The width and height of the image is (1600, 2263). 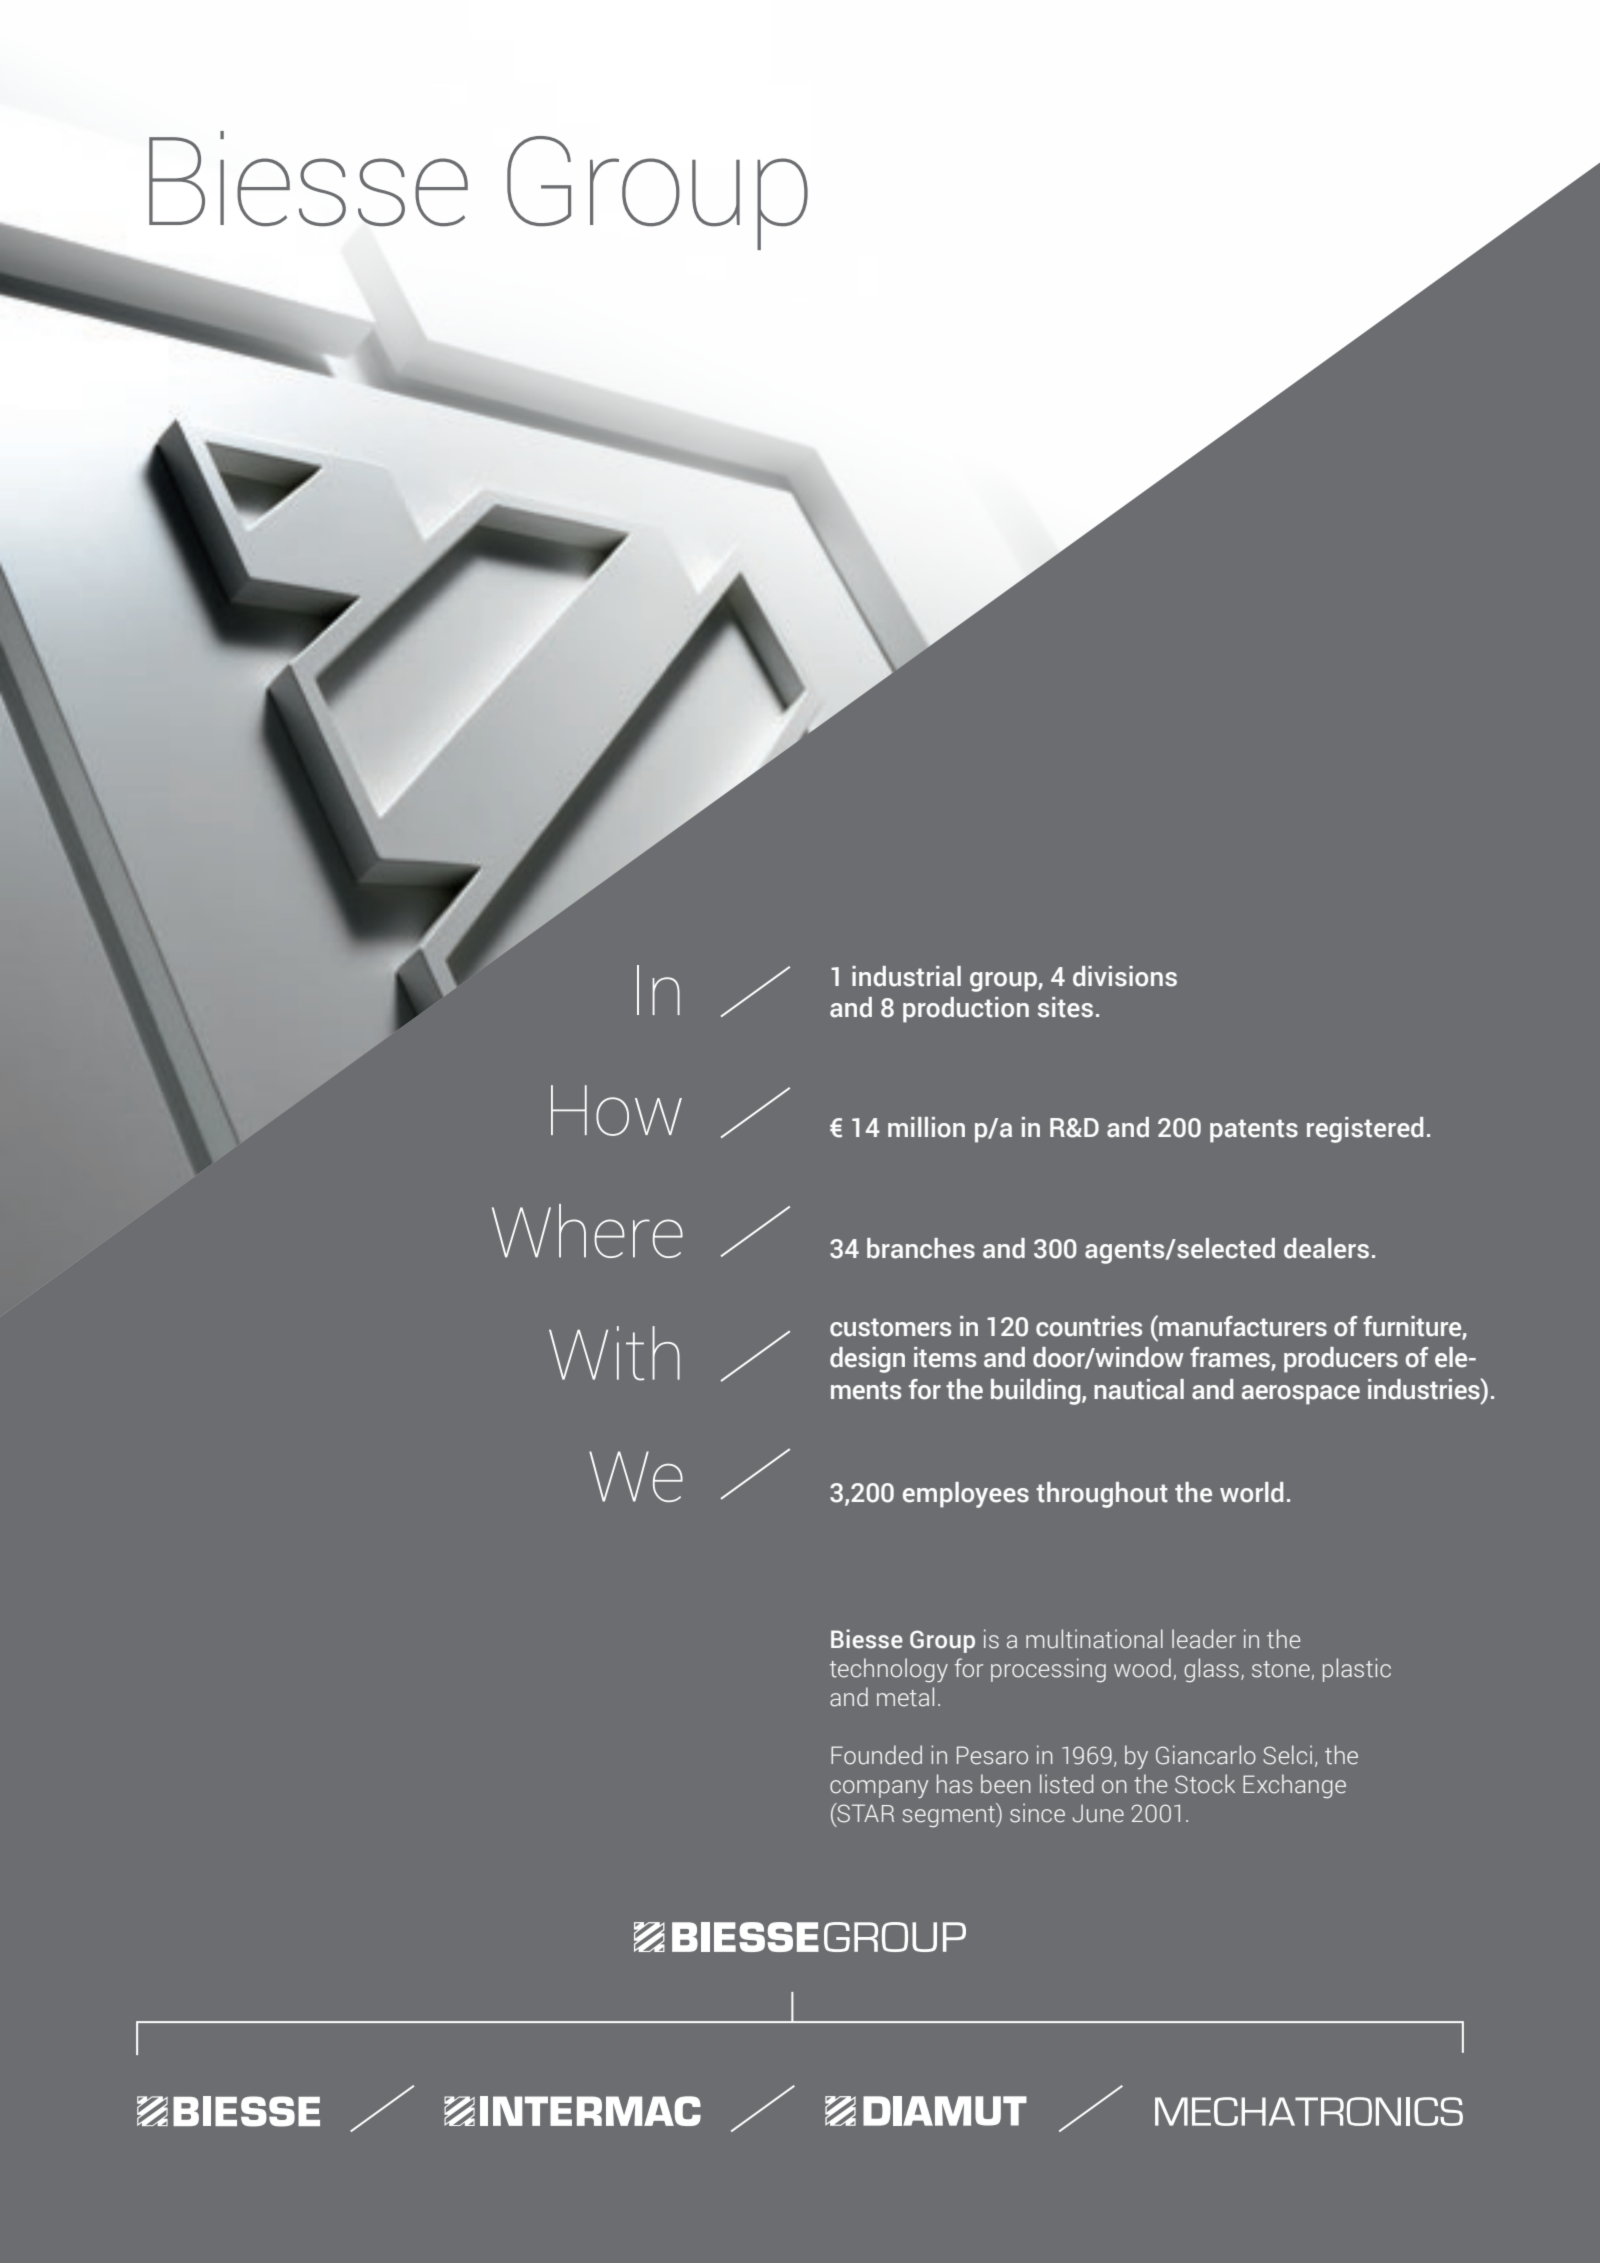 I want to click on been, so click(x=1006, y=1784).
